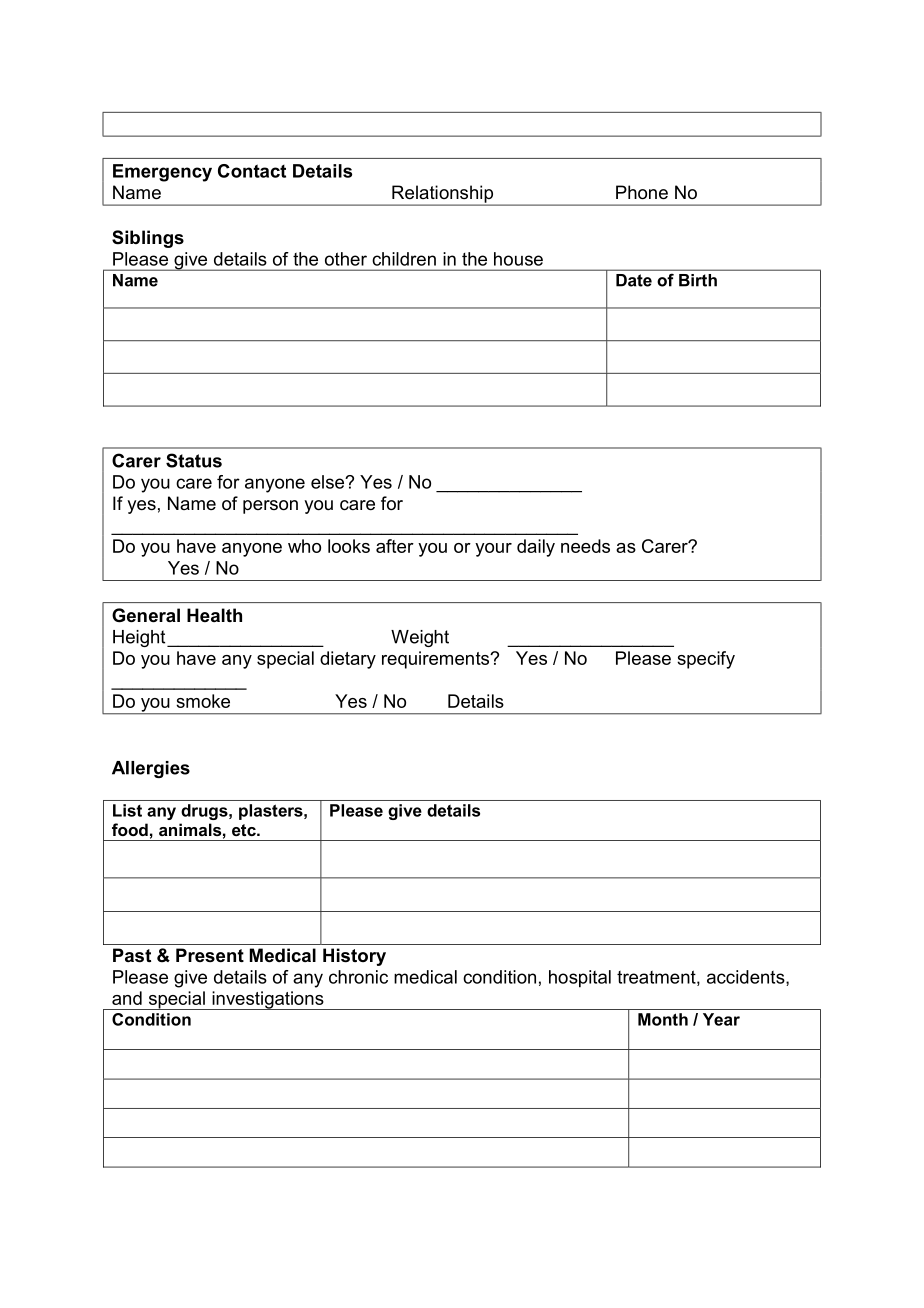 The height and width of the document is (1308, 924). I want to click on food, so click(130, 829).
